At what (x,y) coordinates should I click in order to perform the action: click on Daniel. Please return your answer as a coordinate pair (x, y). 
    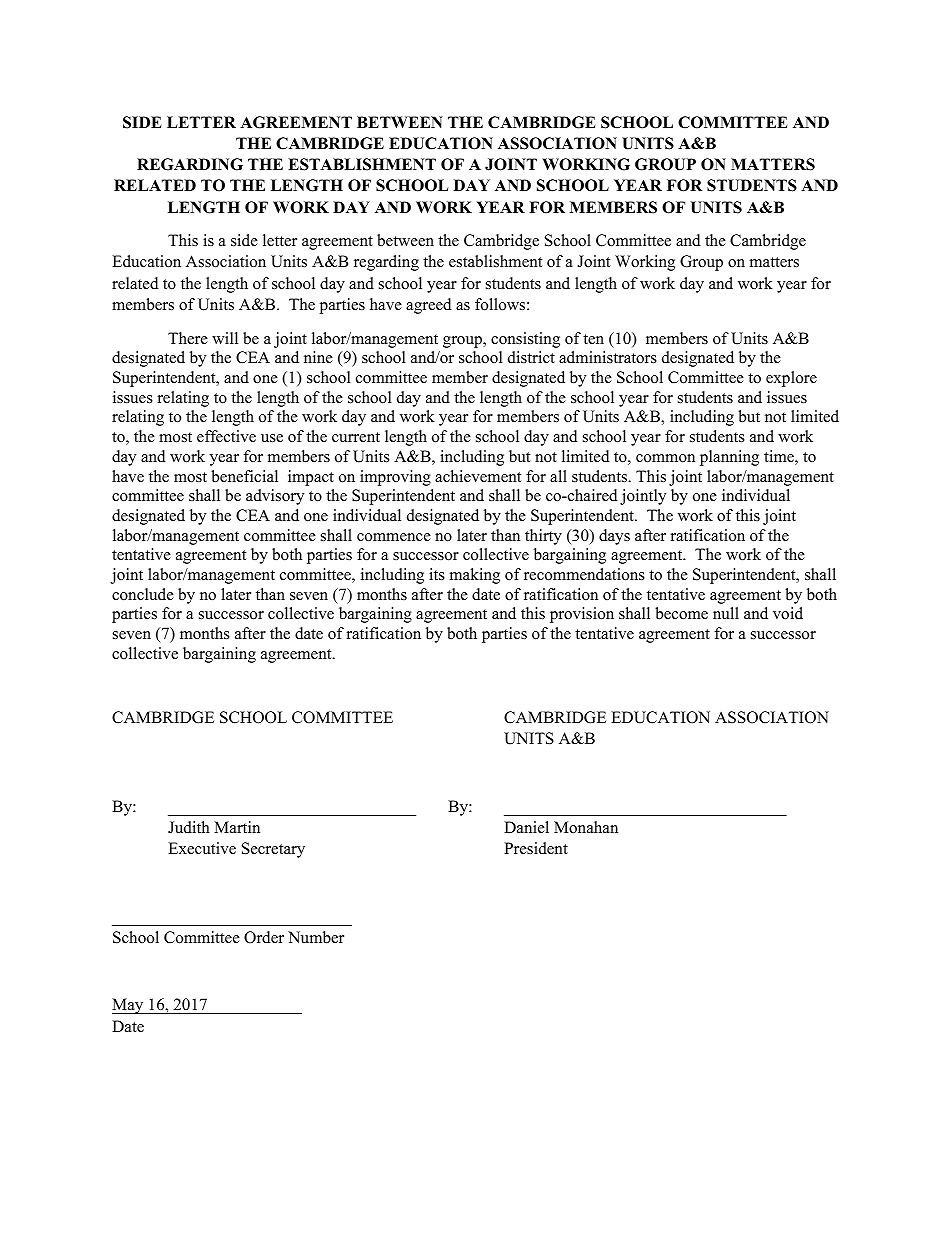
    Looking at the image, I should click on (526, 827).
